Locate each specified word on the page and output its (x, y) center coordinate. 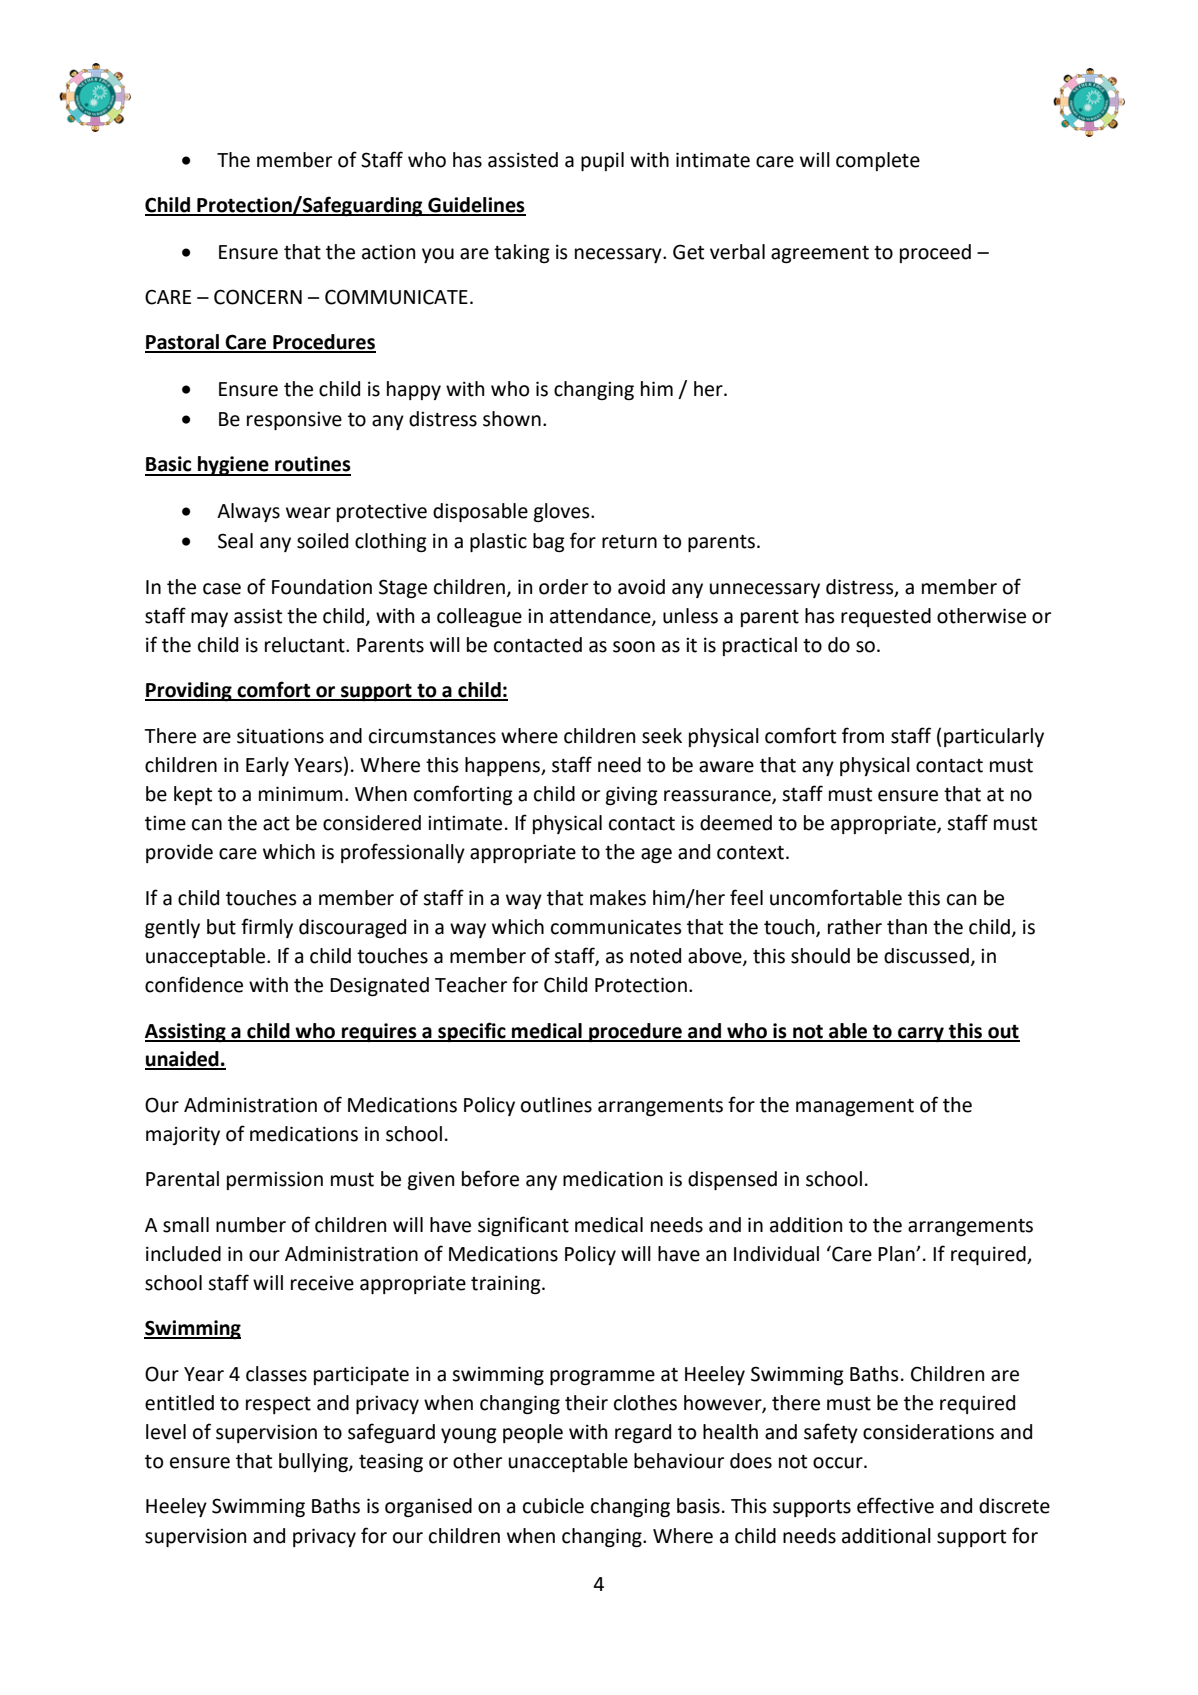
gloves (563, 512)
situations (280, 736)
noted (655, 956)
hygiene (233, 466)
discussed (926, 956)
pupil (602, 161)
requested (886, 617)
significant (523, 1226)
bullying (314, 1462)
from (863, 735)
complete (878, 161)
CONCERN (258, 297)
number (251, 1225)
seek (662, 736)
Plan (897, 1254)
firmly (267, 928)
